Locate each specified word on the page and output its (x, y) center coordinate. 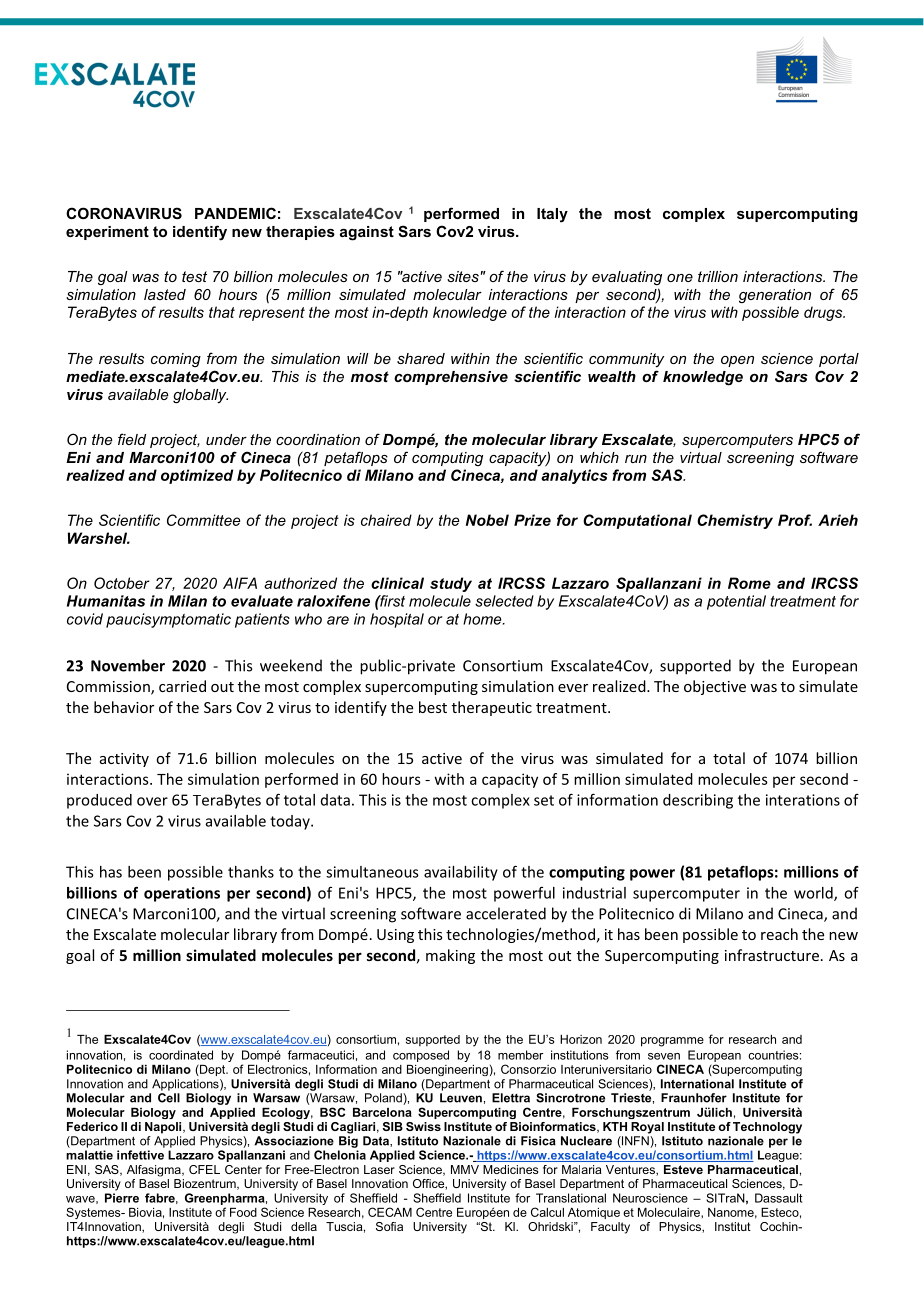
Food (243, 1212)
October (122, 583)
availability (461, 873)
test (194, 276)
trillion (718, 276)
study (451, 584)
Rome (749, 583)
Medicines (510, 1169)
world (814, 894)
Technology (767, 1128)
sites (463, 276)
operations (182, 894)
